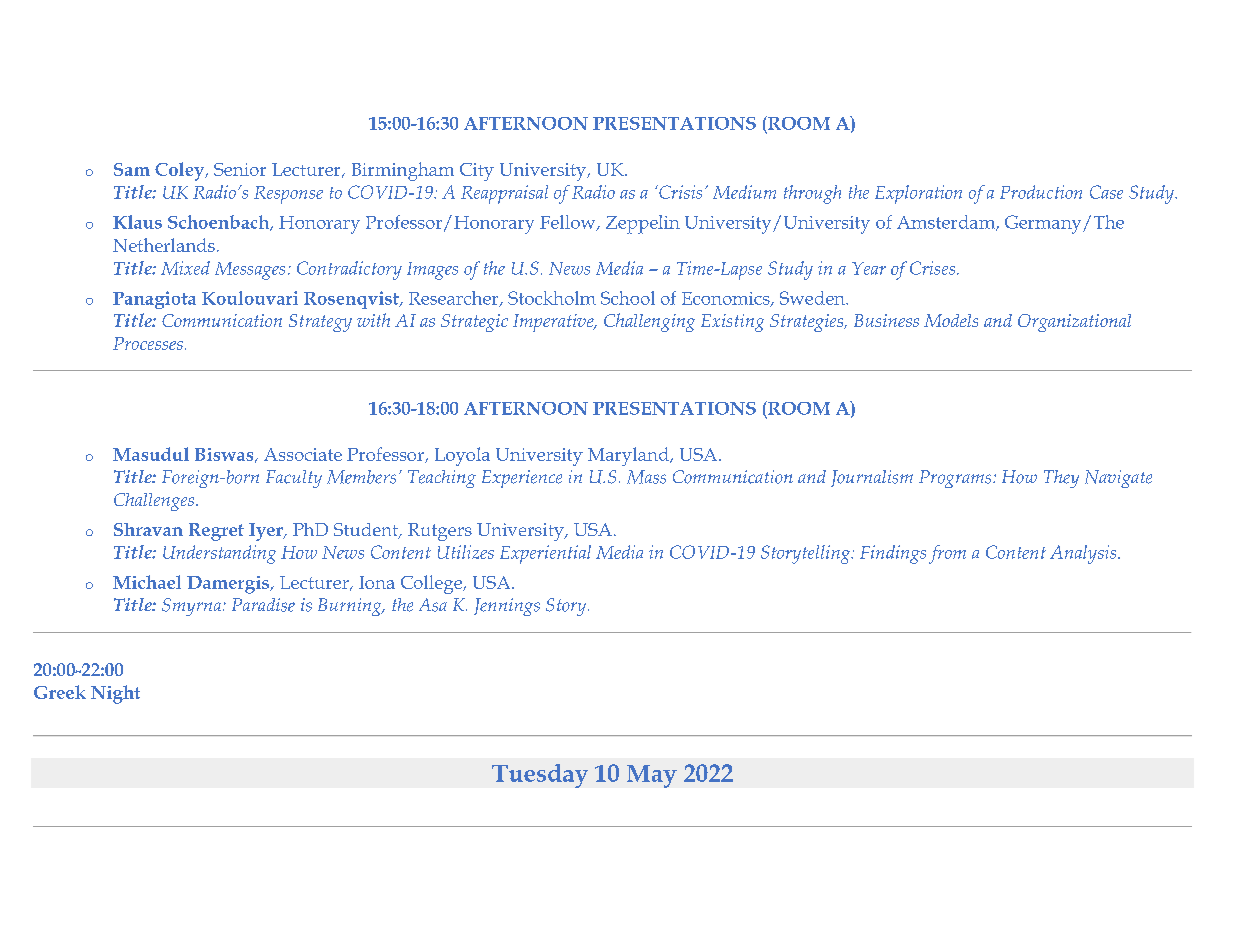 The width and height of the screenshot is (1233, 952). I want to click on Models, so click(951, 320).
